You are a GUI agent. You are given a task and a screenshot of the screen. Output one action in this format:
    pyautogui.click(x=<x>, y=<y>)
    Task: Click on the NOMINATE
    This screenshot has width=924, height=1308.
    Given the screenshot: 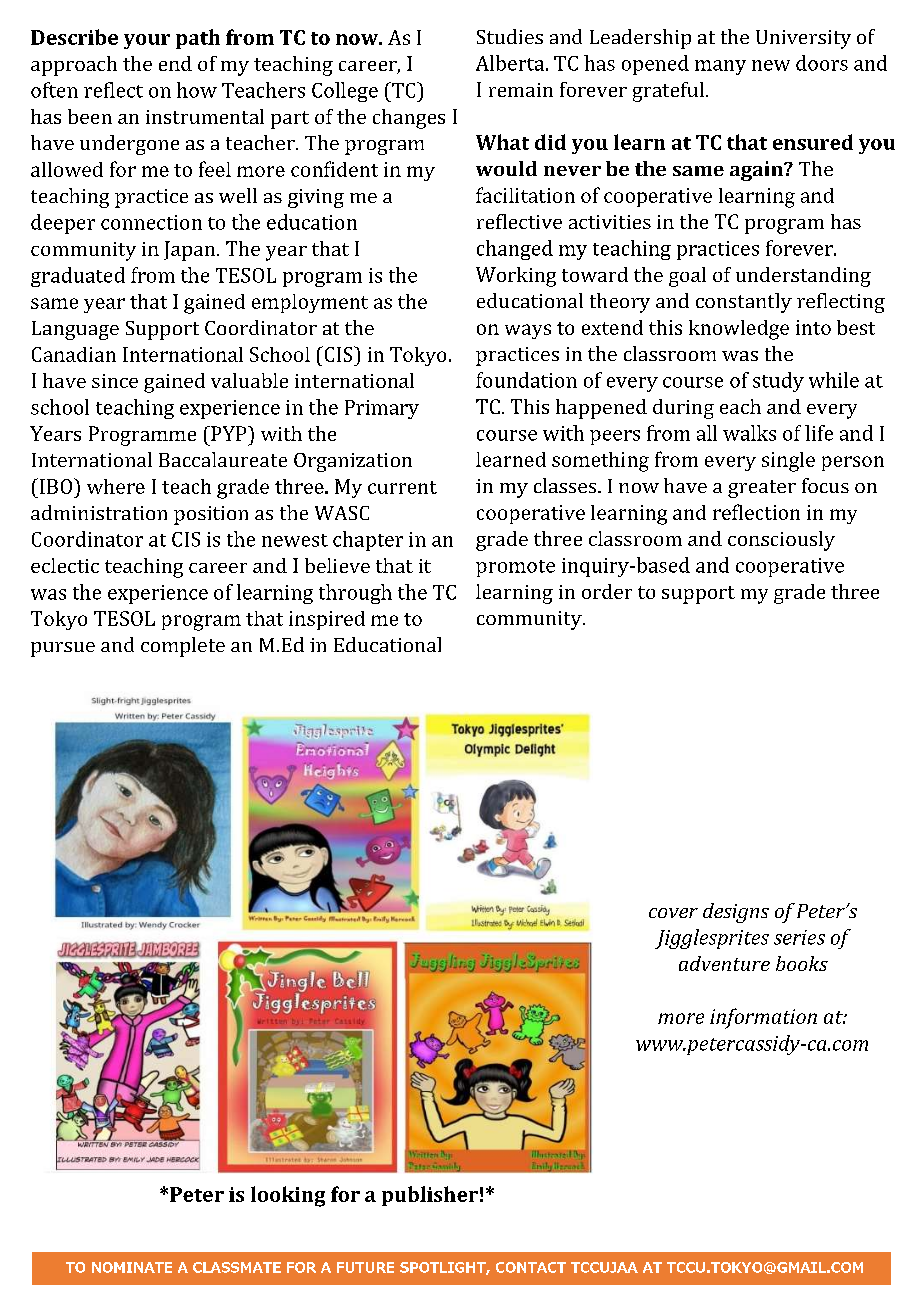 What is the action you would take?
    pyautogui.click(x=132, y=1267)
